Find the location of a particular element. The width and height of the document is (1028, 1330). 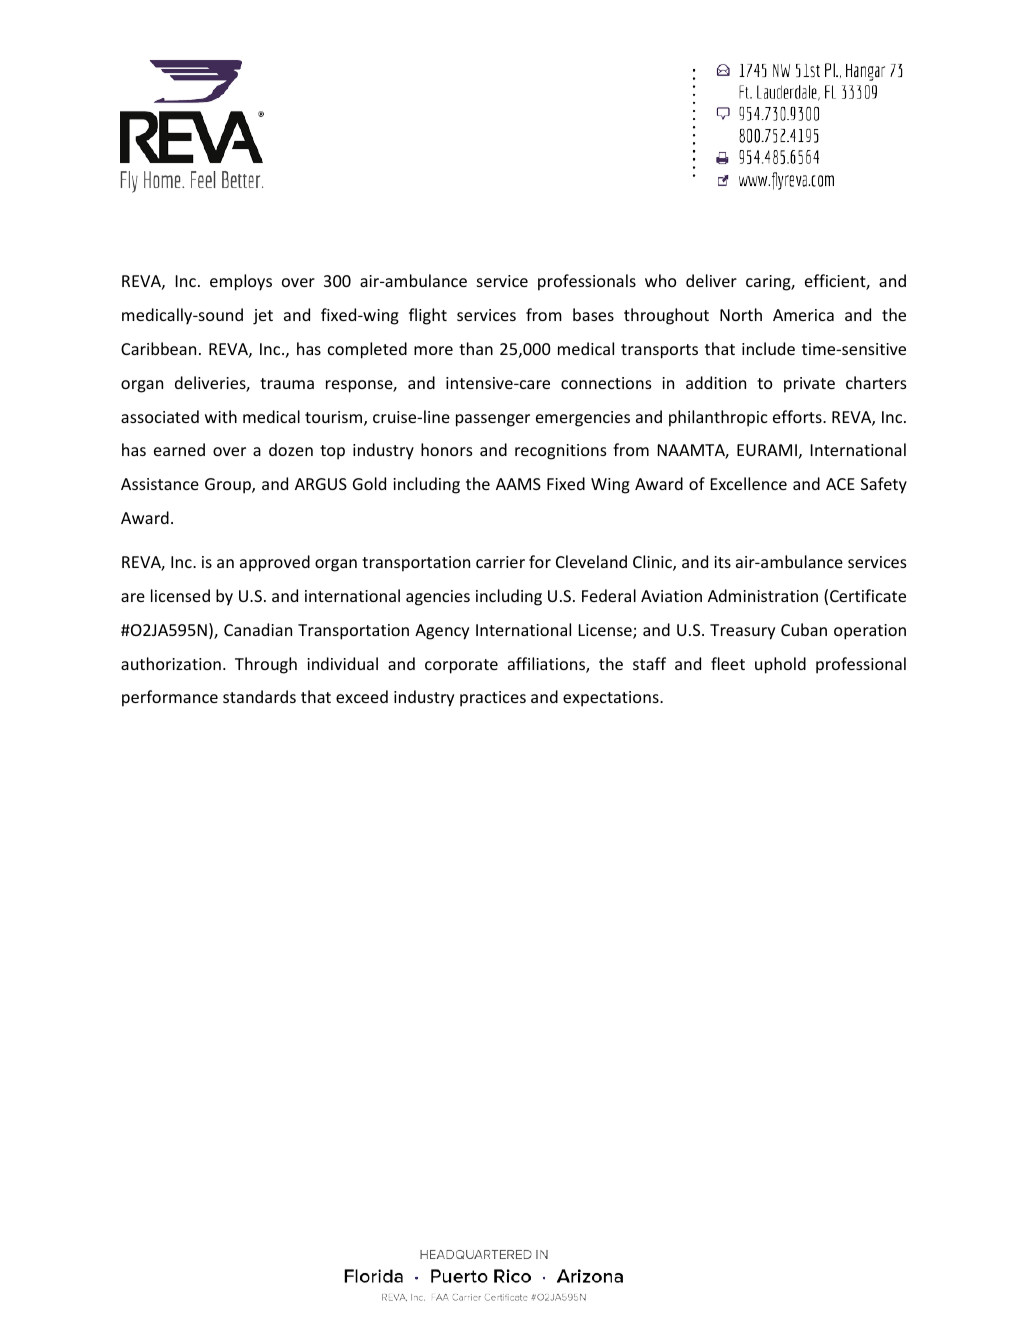

employs is located at coordinates (241, 282).
